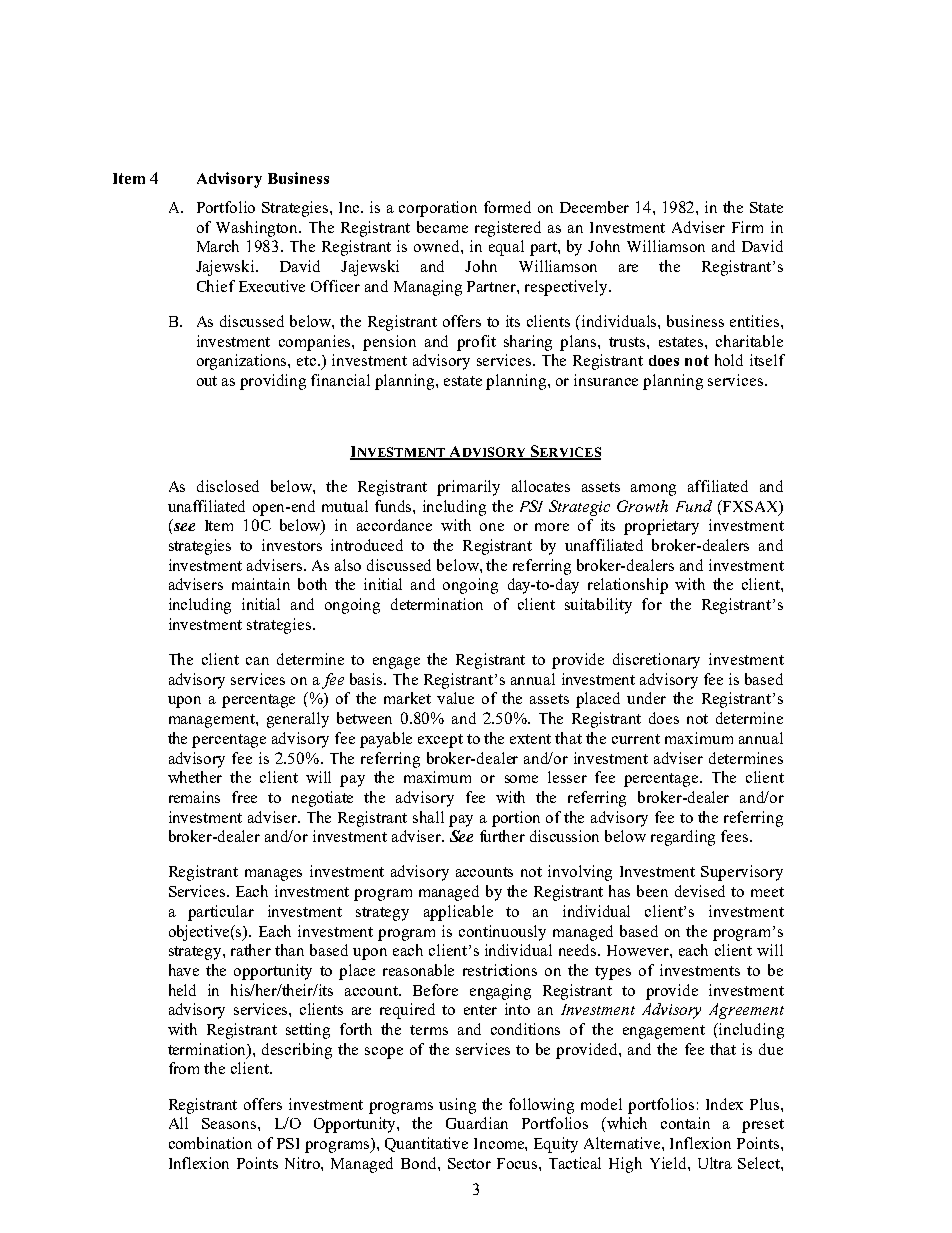 The image size is (952, 1233). I want to click on restrictions, so click(500, 970).
